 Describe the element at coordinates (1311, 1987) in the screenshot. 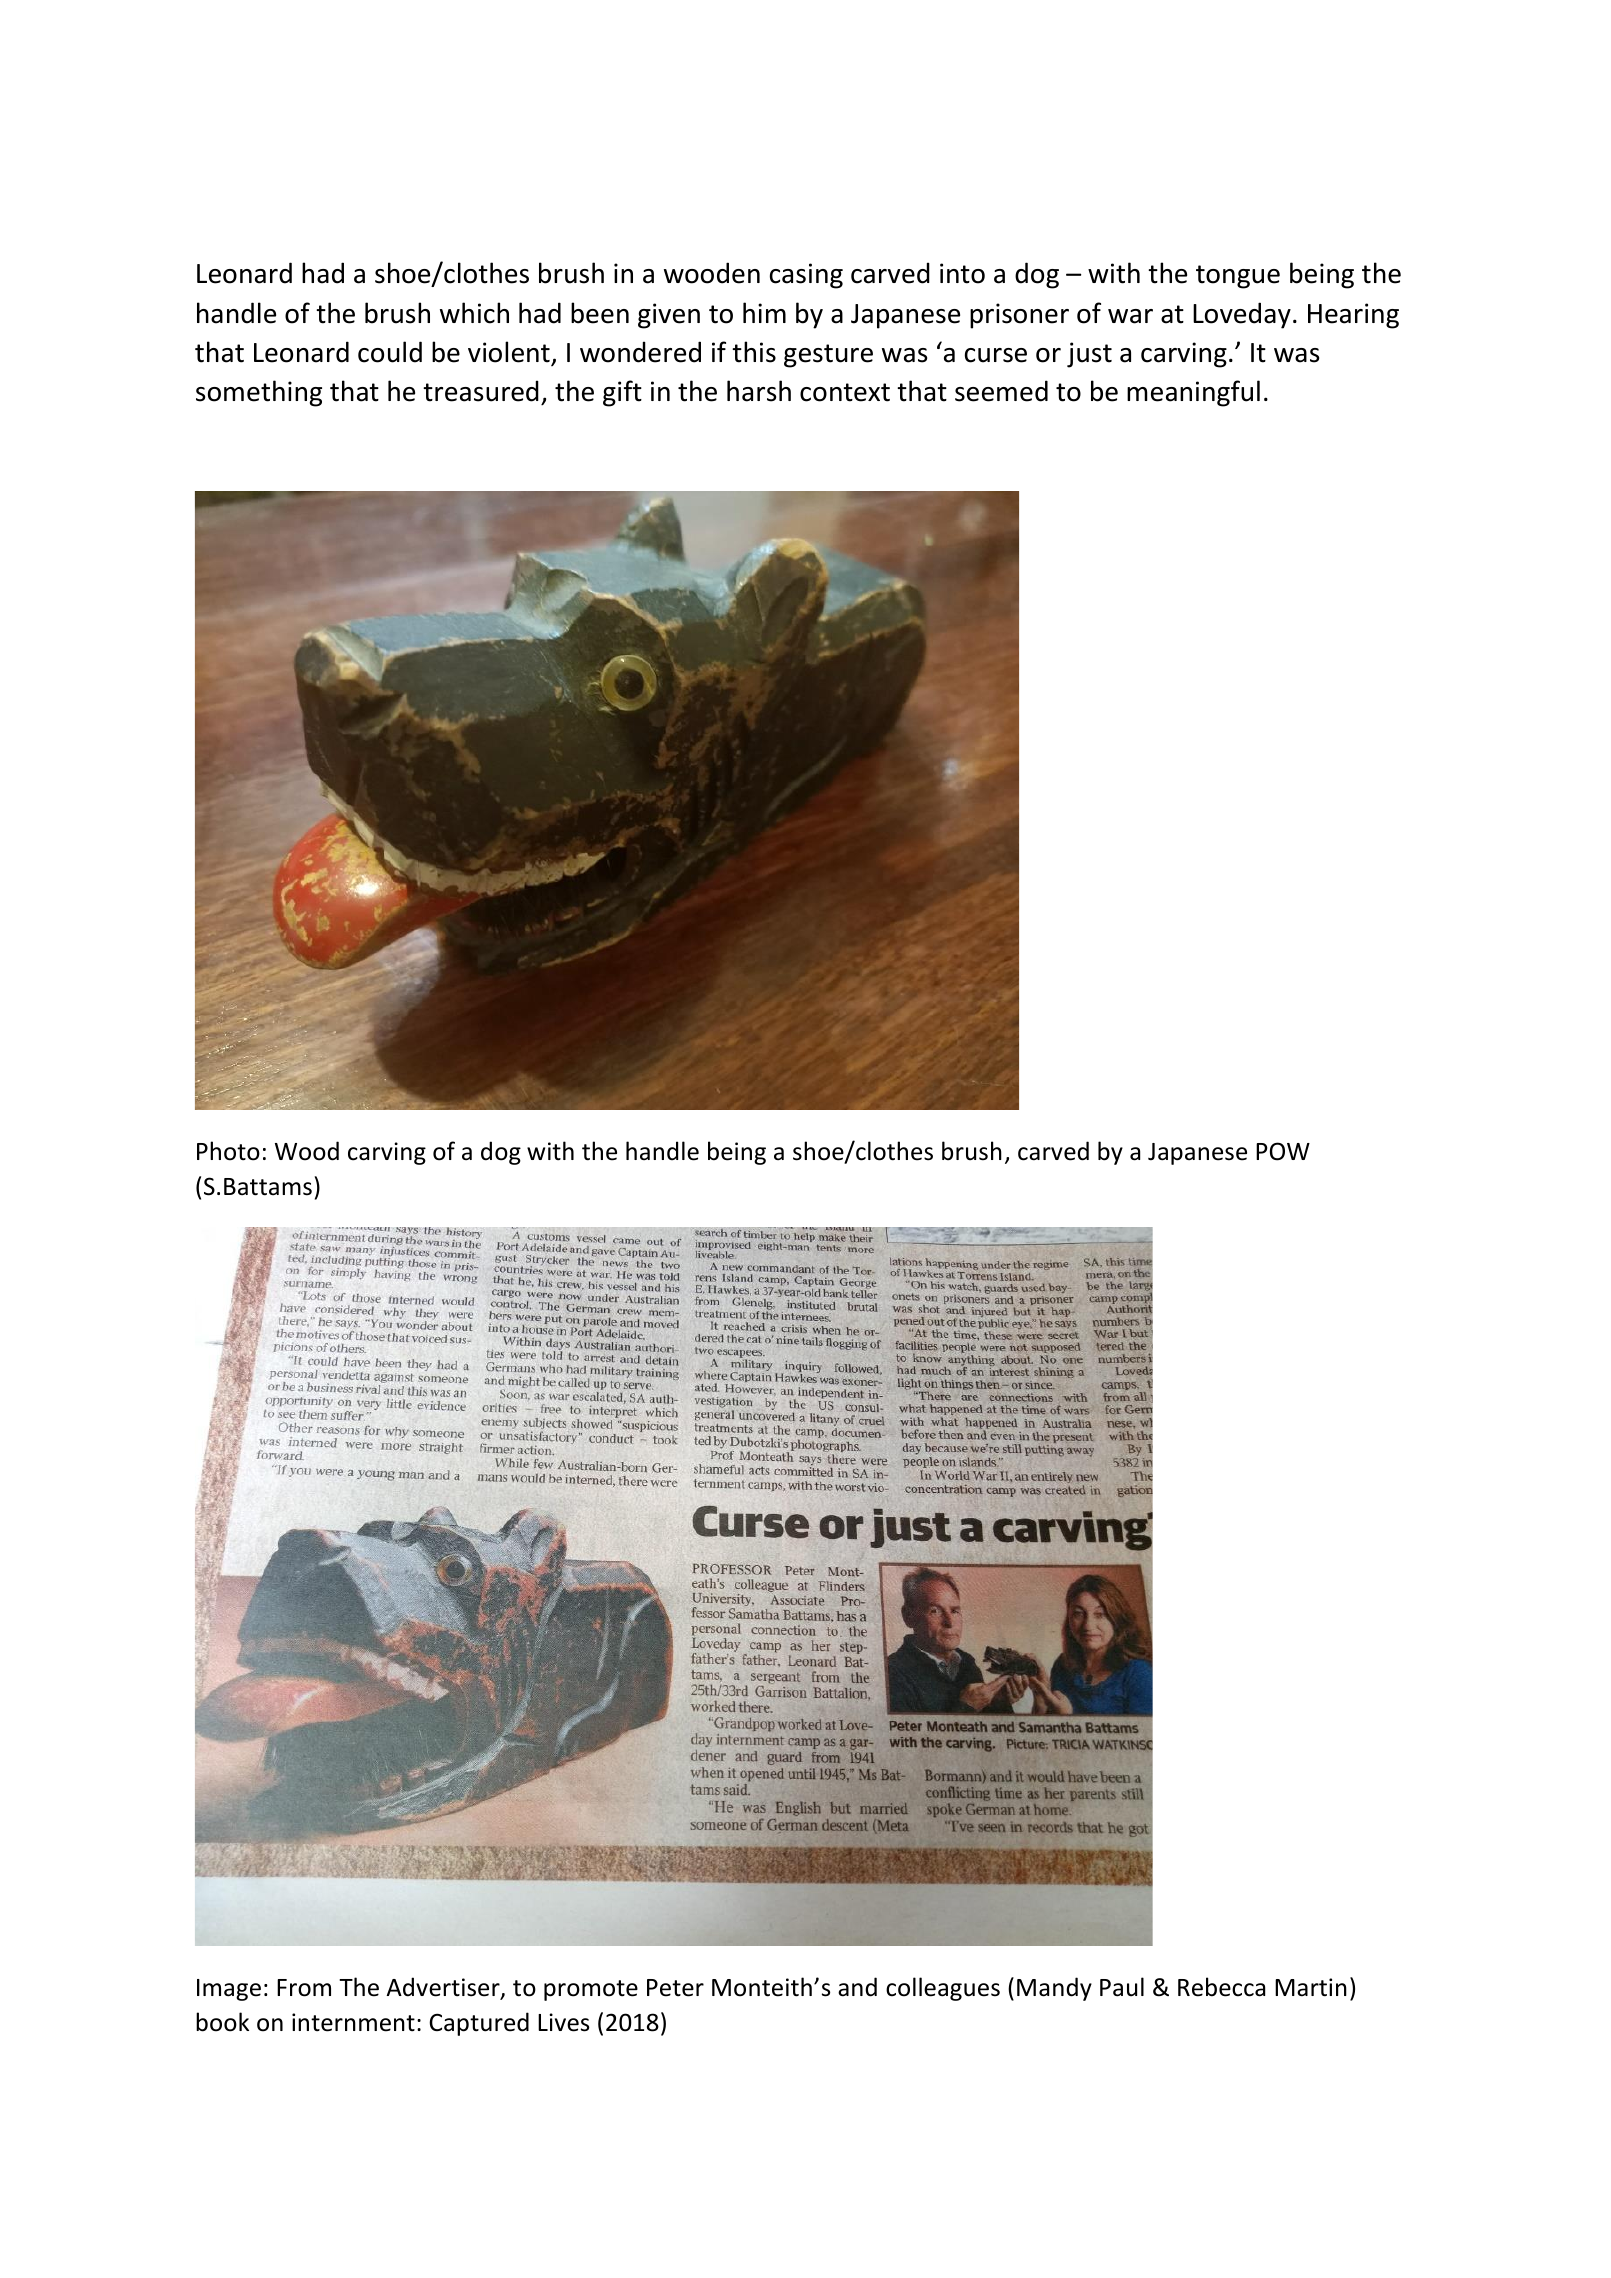

I see `Martin` at that location.
